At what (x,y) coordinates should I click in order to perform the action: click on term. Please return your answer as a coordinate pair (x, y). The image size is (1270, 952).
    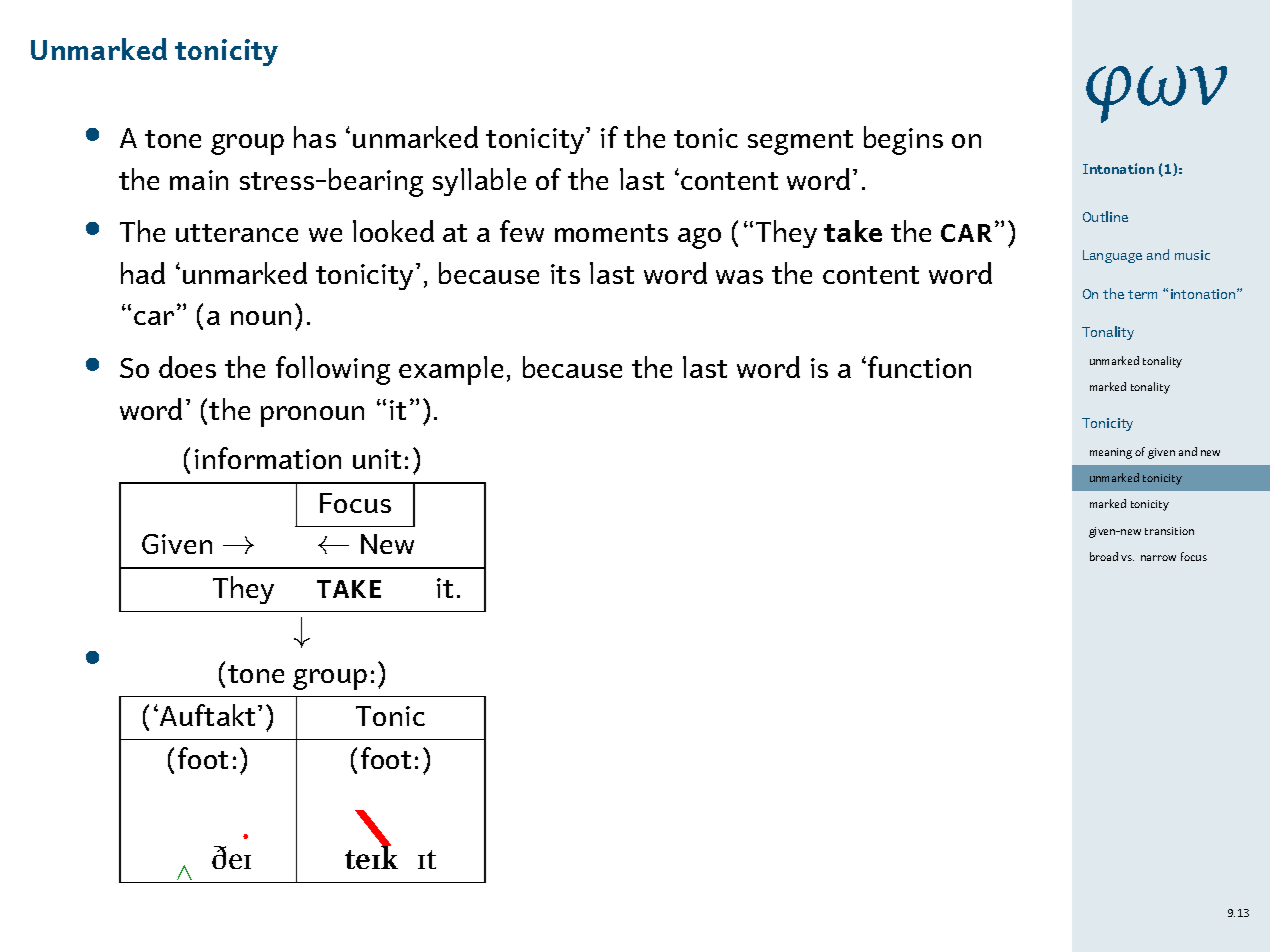
    Looking at the image, I should click on (1142, 294).
